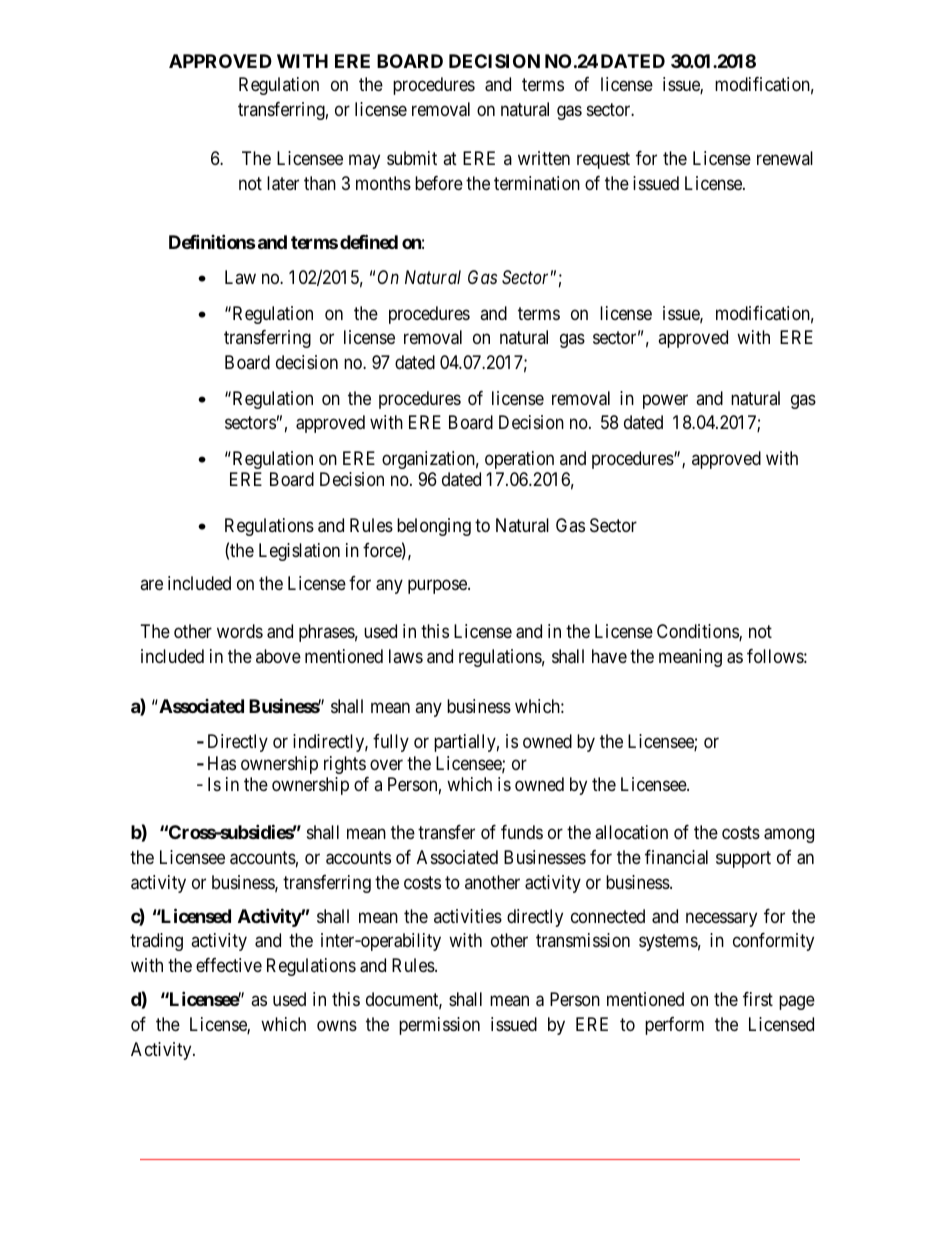 This image has height=1233, width=952. What do you see at coordinates (438, 587) in the image?
I see `purpose` at bounding box center [438, 587].
